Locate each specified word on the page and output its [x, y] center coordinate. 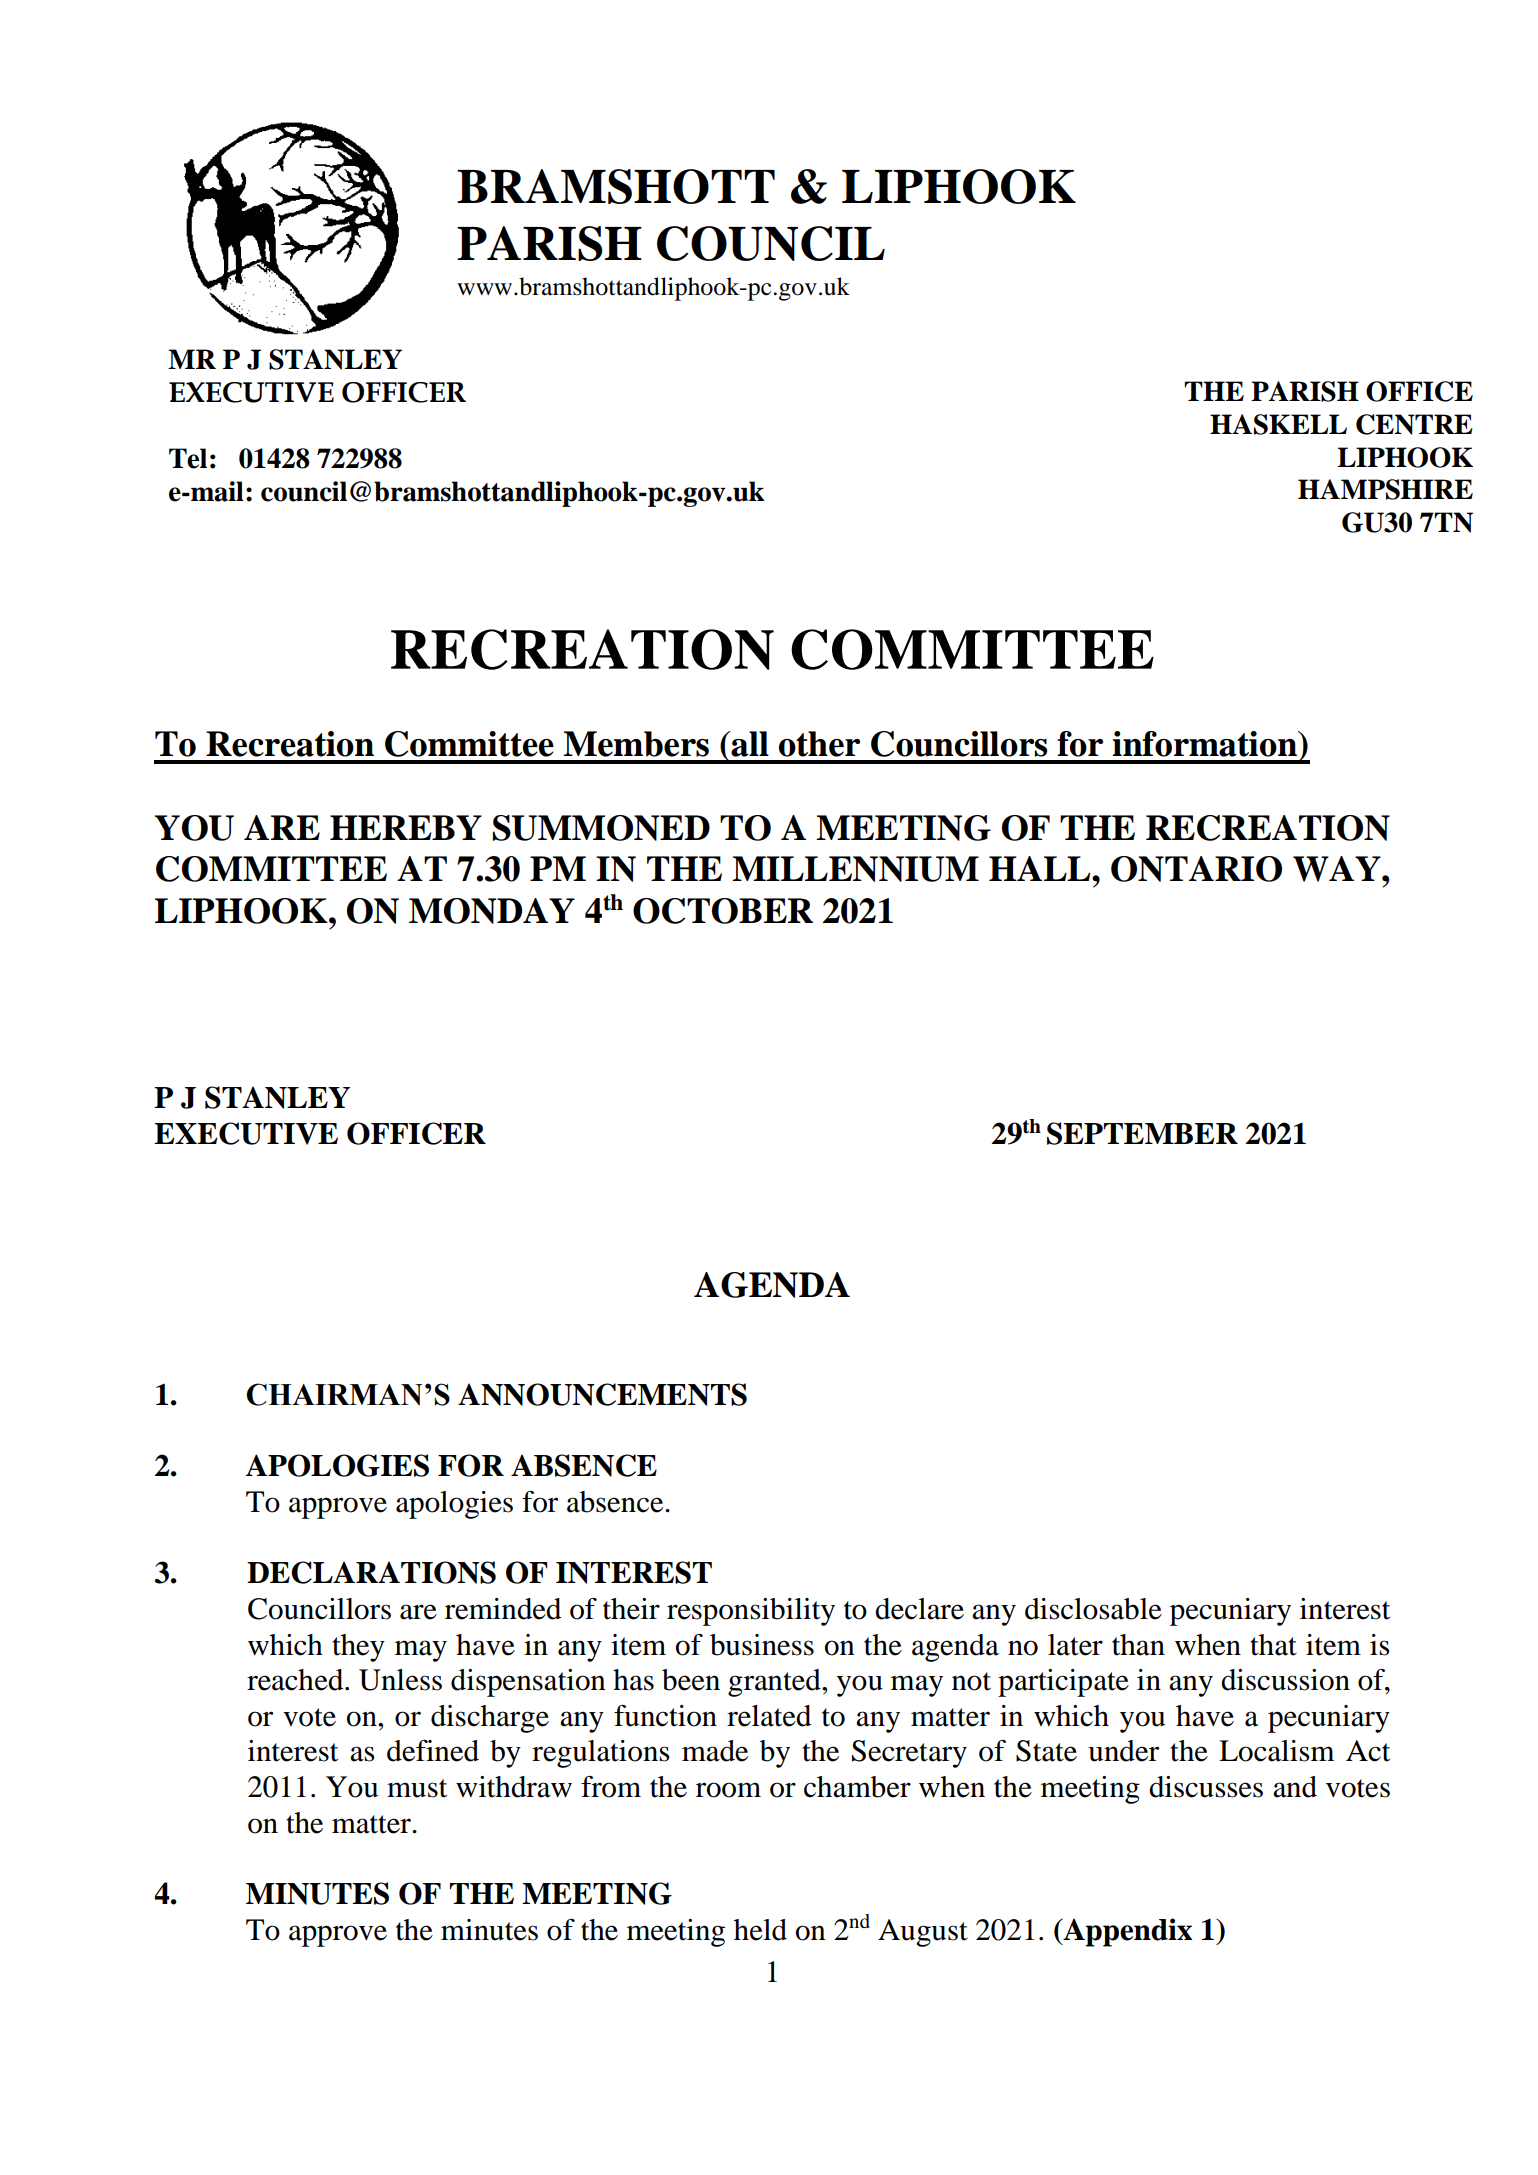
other [819, 744]
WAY [1338, 869]
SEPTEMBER [1142, 1133]
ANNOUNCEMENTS [602, 1394]
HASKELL [1278, 424]
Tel [188, 458]
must [417, 1788]
